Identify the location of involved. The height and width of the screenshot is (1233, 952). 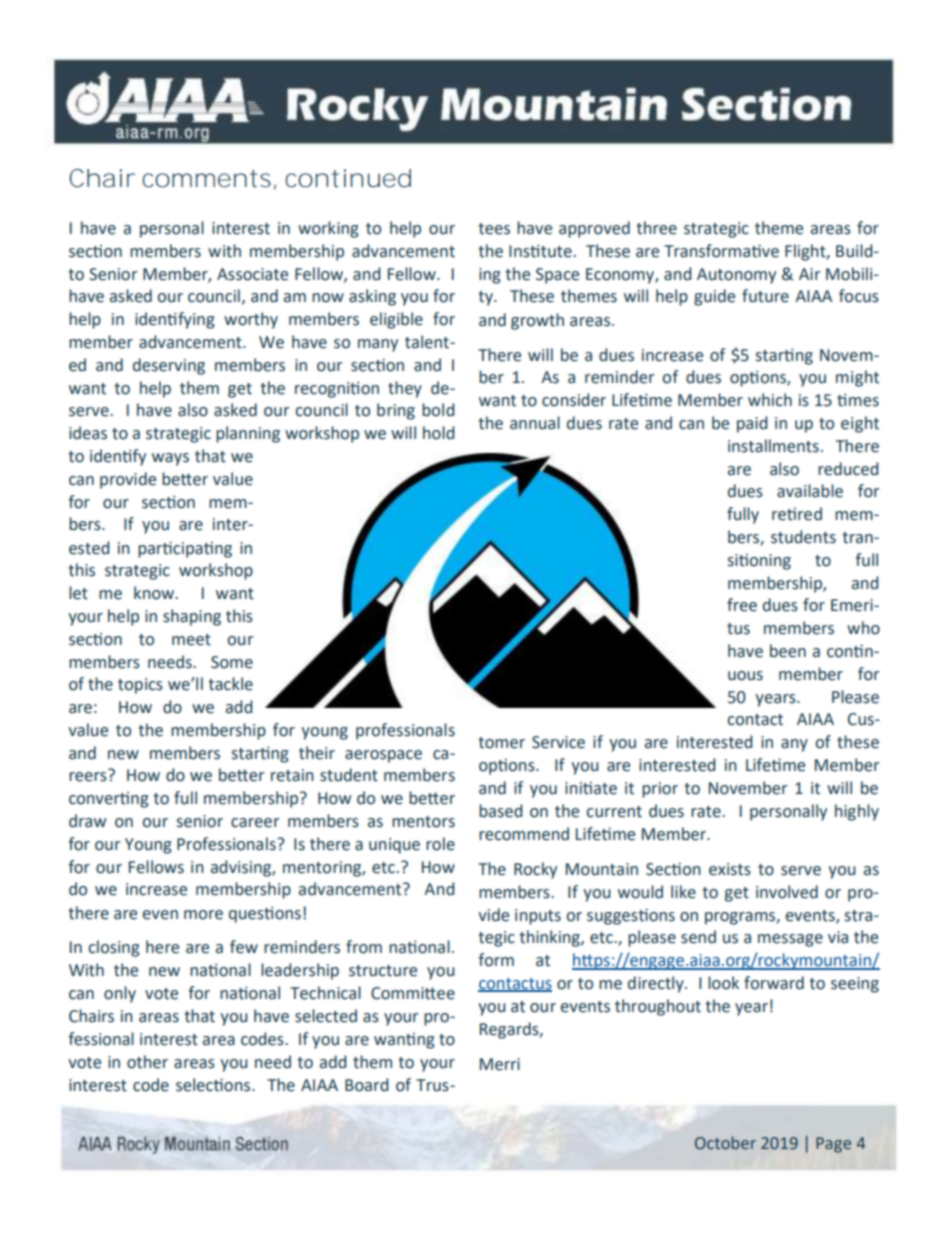
(787, 892).
